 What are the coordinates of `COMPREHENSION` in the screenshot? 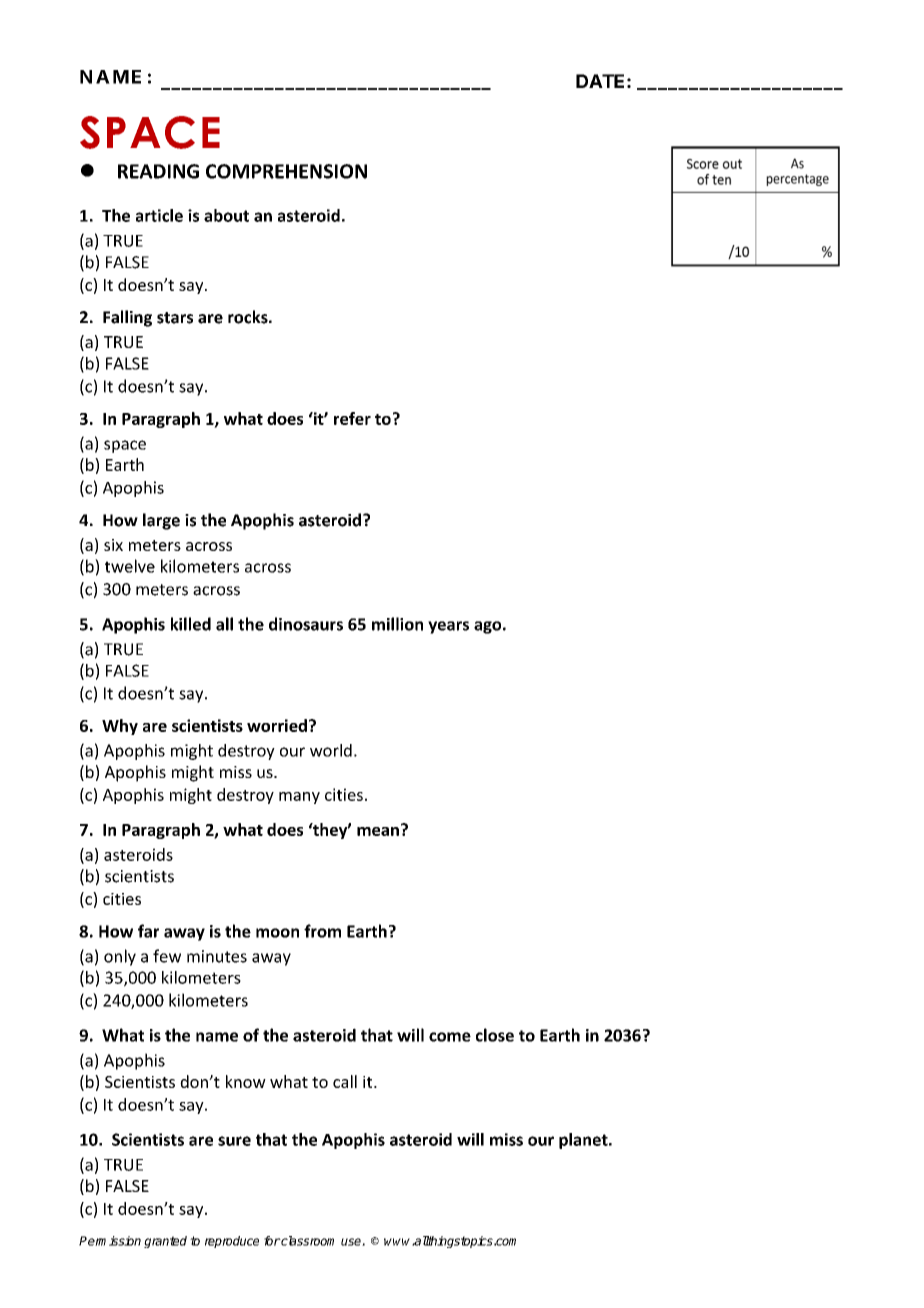 It's located at (286, 171).
